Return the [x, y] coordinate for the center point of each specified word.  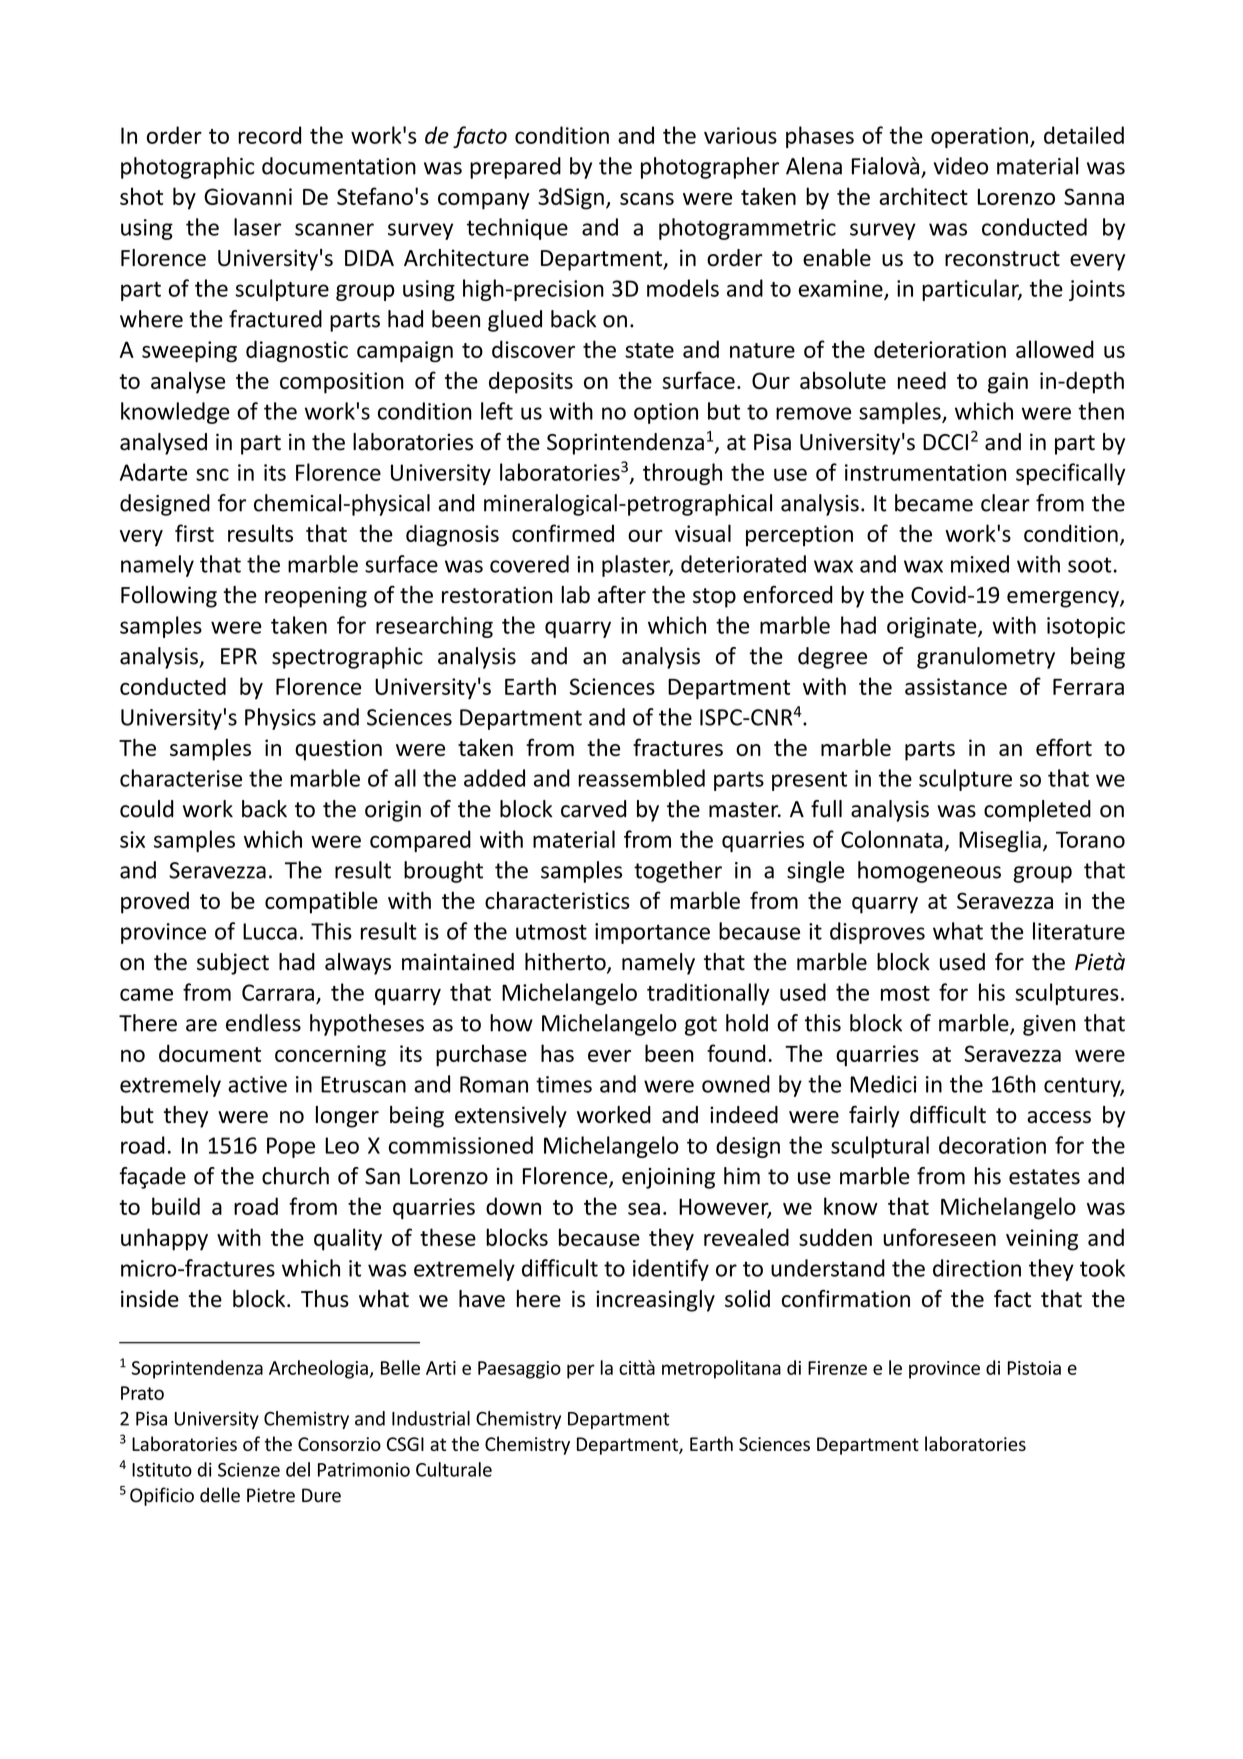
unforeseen [939, 1237]
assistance [956, 686]
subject [233, 964]
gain [1008, 383]
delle [220, 1495]
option [666, 413]
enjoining [668, 1178]
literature [1079, 931]
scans [647, 199]
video [961, 166]
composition [342, 383]
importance [652, 933]
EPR [239, 656]
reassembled [641, 778]
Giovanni [248, 196]
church [295, 1176]
